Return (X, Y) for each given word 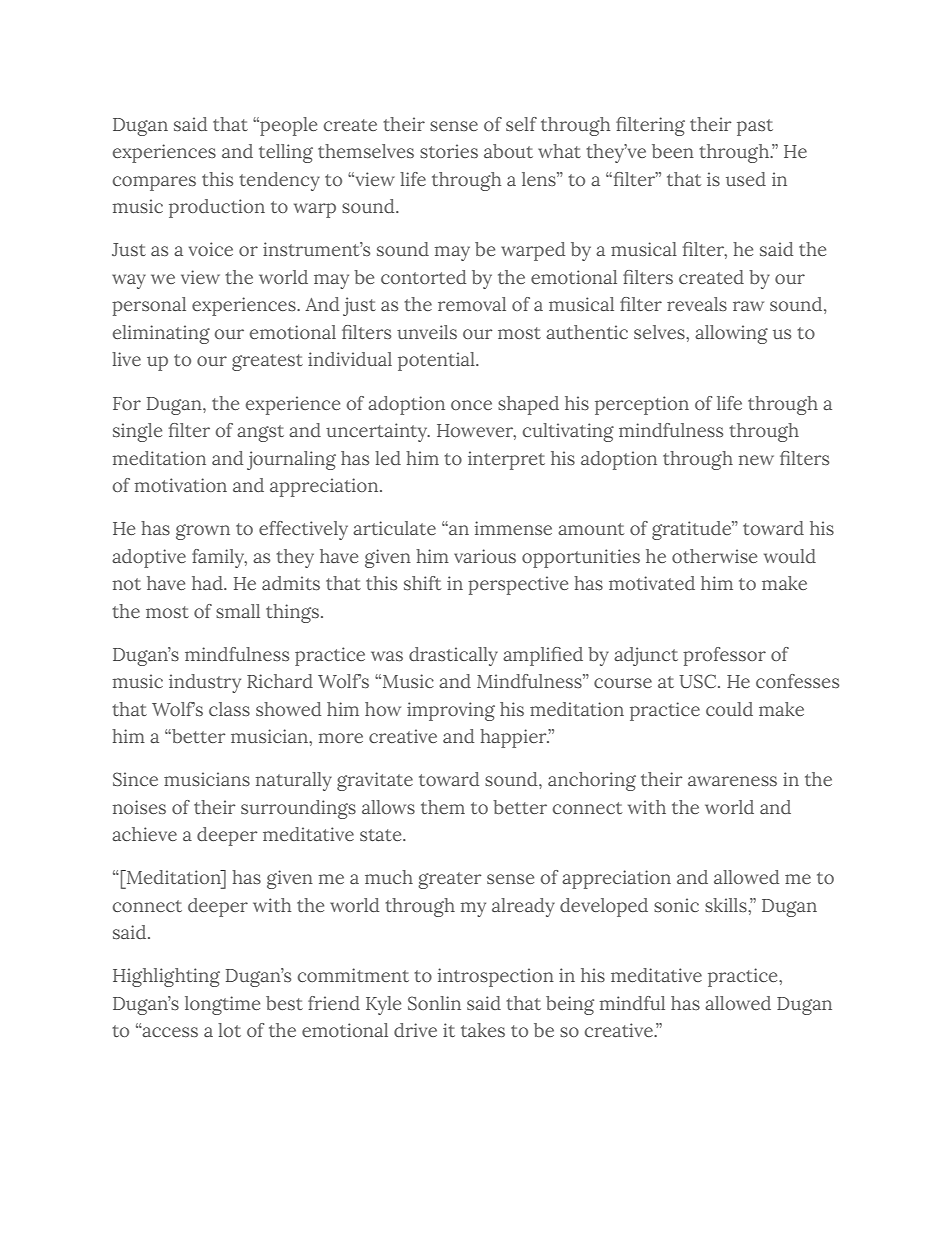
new (756, 460)
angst (260, 433)
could (729, 709)
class (229, 709)
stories (449, 151)
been (673, 151)
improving (451, 711)
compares (154, 183)
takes (483, 1030)
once (471, 405)
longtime (222, 1005)
